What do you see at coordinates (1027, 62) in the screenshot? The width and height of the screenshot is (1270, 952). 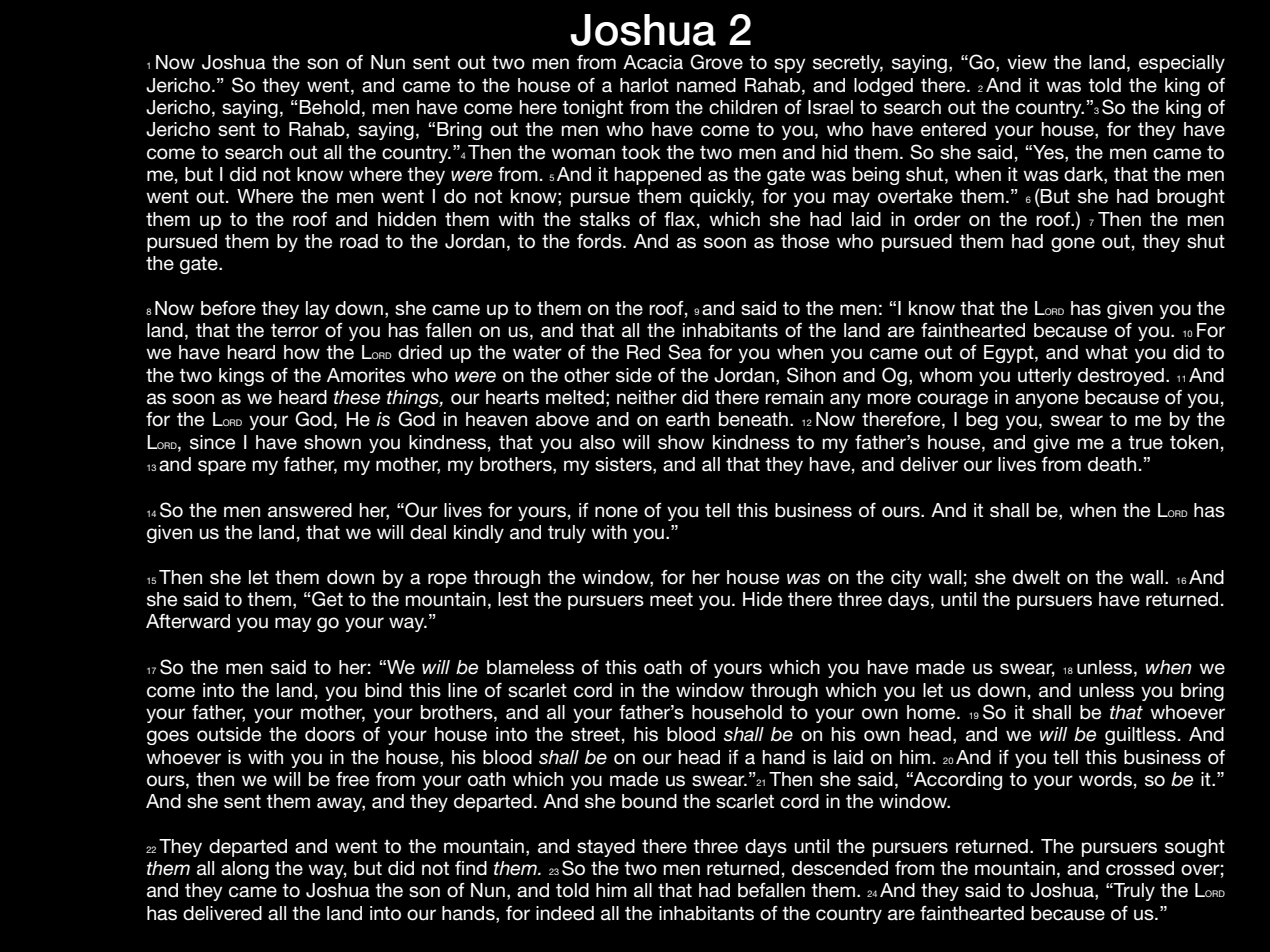 I see `view` at bounding box center [1027, 62].
